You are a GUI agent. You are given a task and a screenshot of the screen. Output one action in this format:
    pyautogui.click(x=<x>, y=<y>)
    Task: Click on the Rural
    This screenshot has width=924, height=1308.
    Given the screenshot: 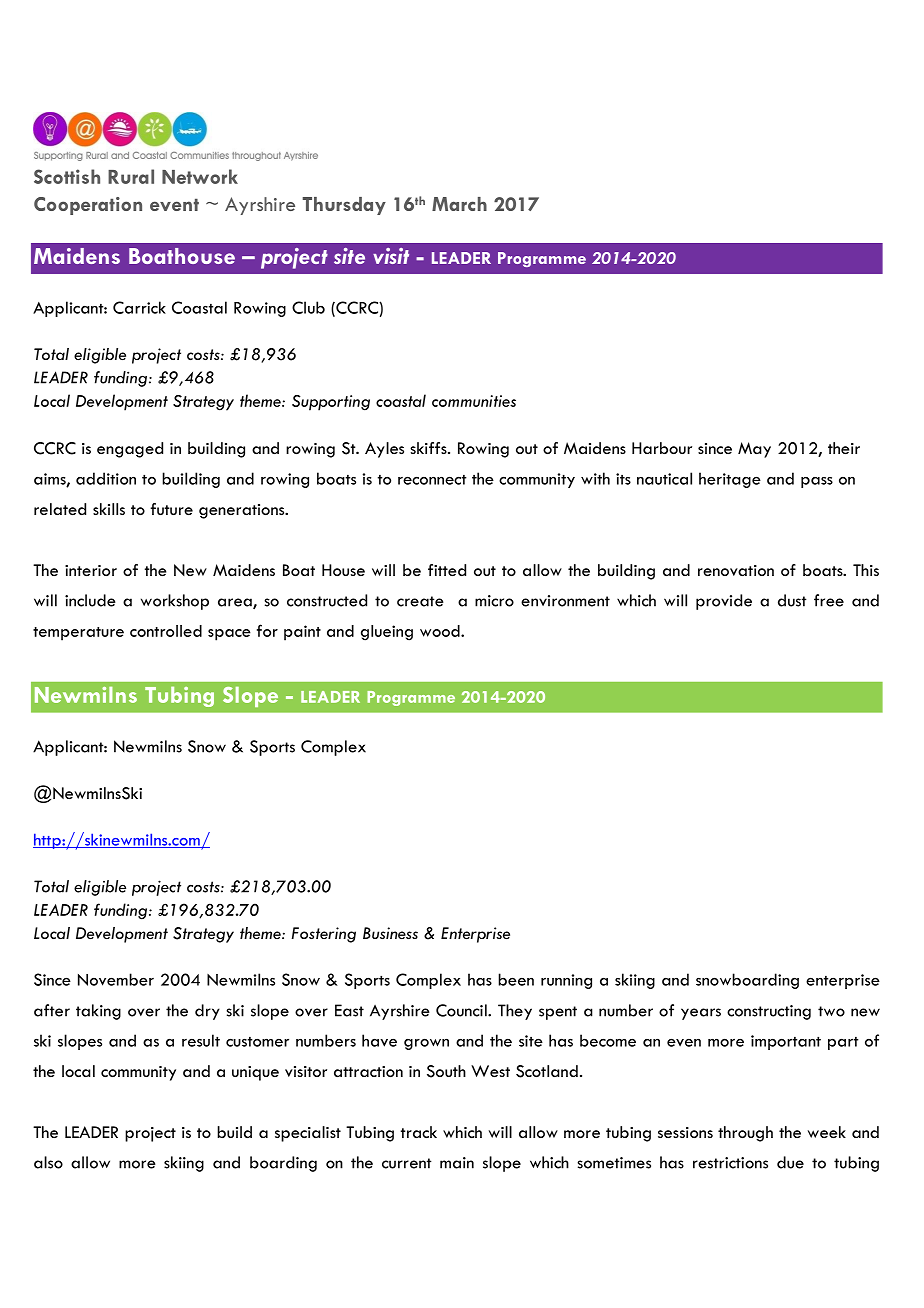 What is the action you would take?
    pyautogui.click(x=131, y=176)
